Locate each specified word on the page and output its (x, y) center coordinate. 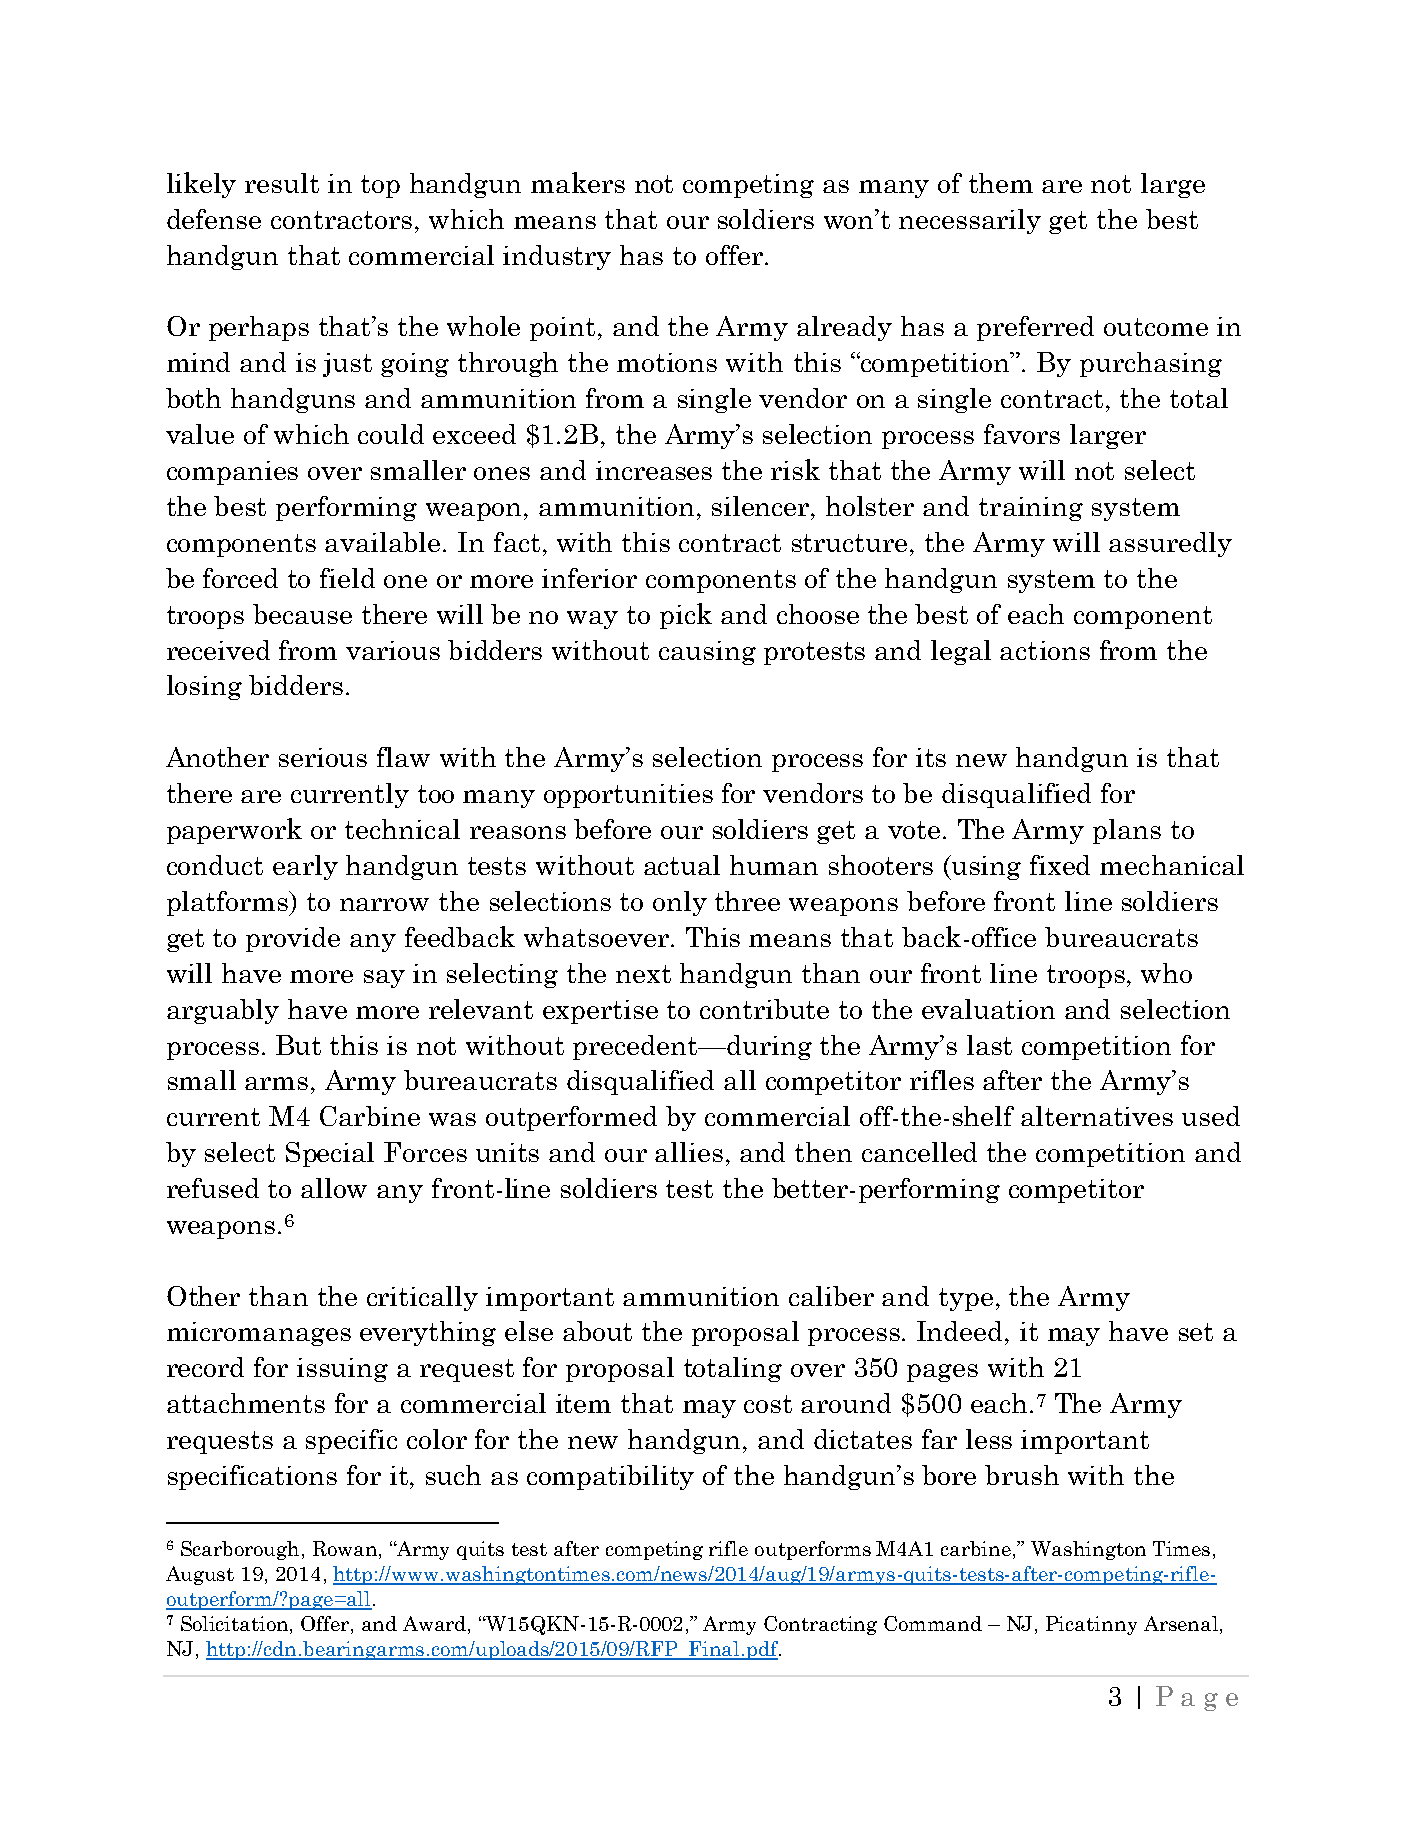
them (1001, 183)
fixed (1060, 865)
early (305, 867)
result (282, 183)
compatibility (610, 1477)
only (680, 903)
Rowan (346, 1550)
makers (578, 182)
